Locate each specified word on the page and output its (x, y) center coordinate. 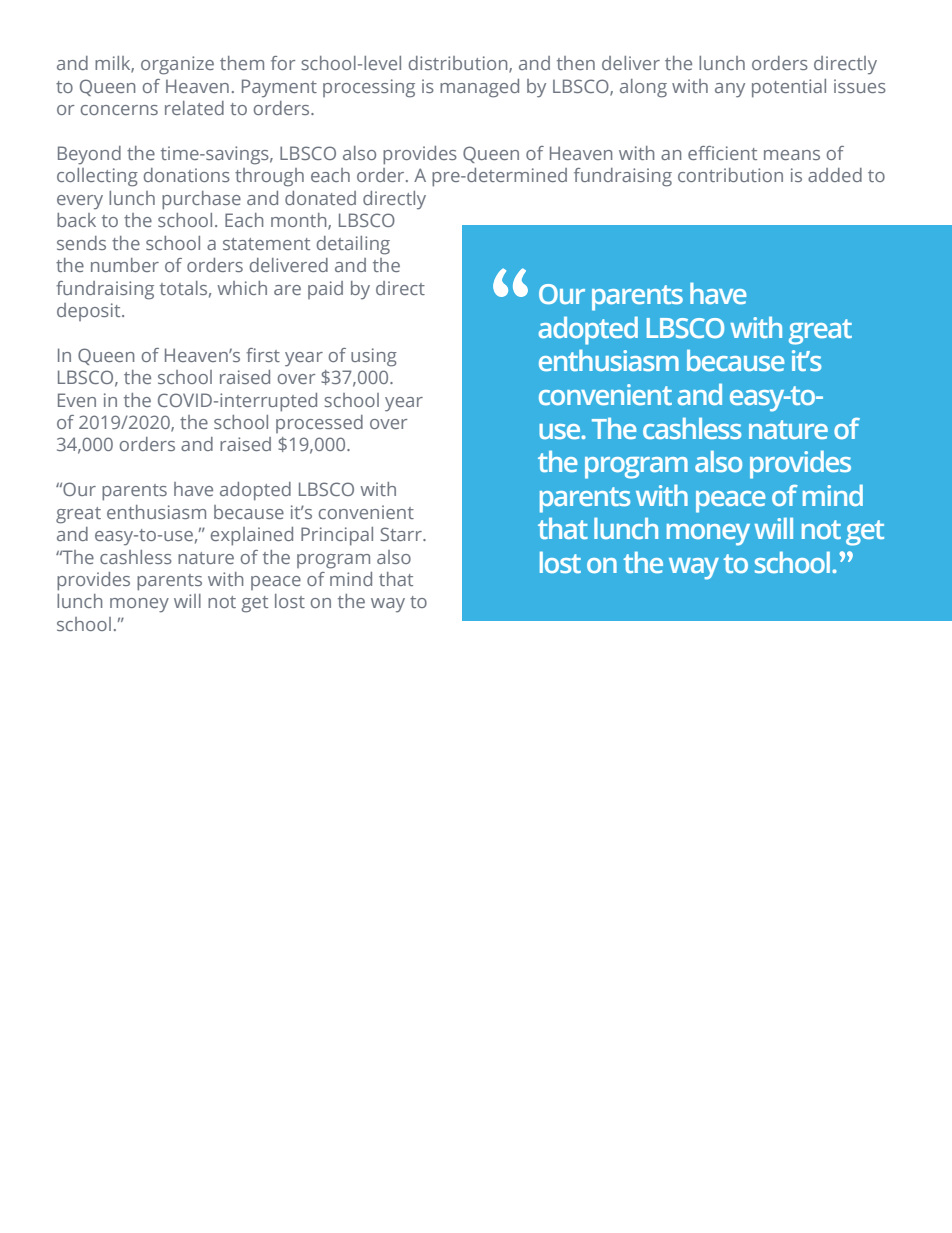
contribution (730, 175)
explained (252, 536)
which (242, 288)
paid (325, 290)
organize (177, 65)
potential (789, 88)
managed (479, 88)
